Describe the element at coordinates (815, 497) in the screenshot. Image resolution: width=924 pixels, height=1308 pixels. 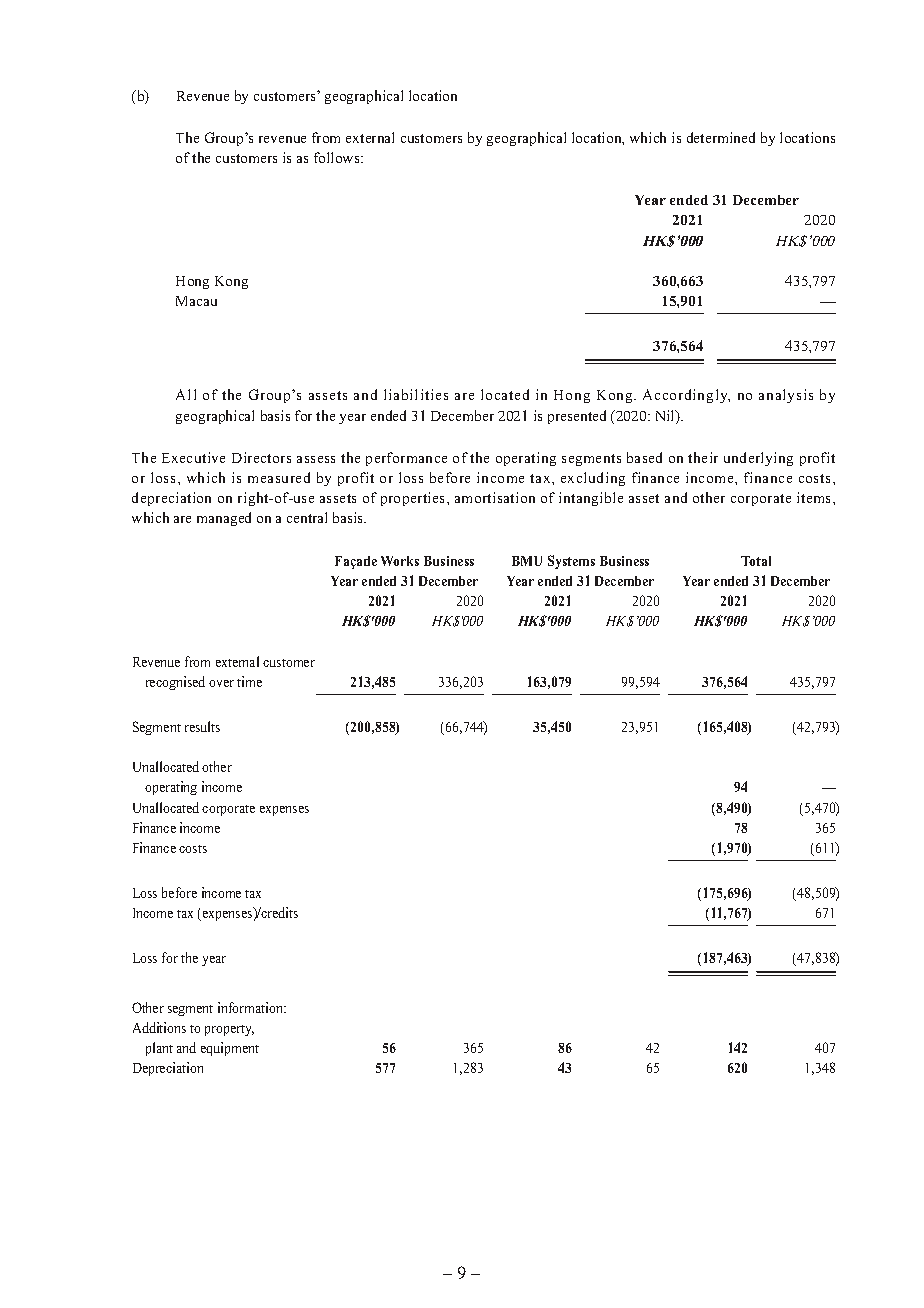
I see `items` at that location.
